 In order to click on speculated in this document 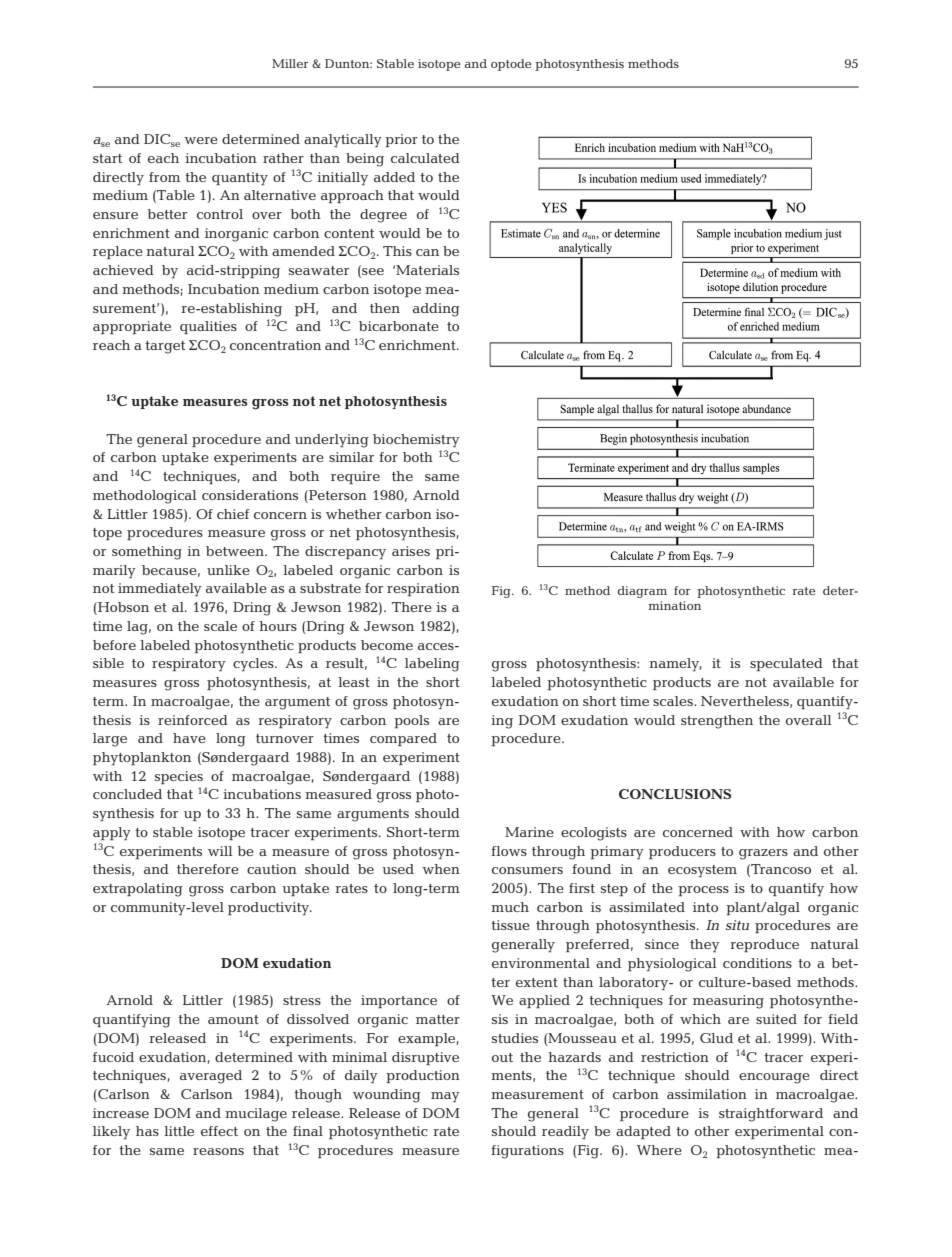, I will do `click(786, 664)`.
